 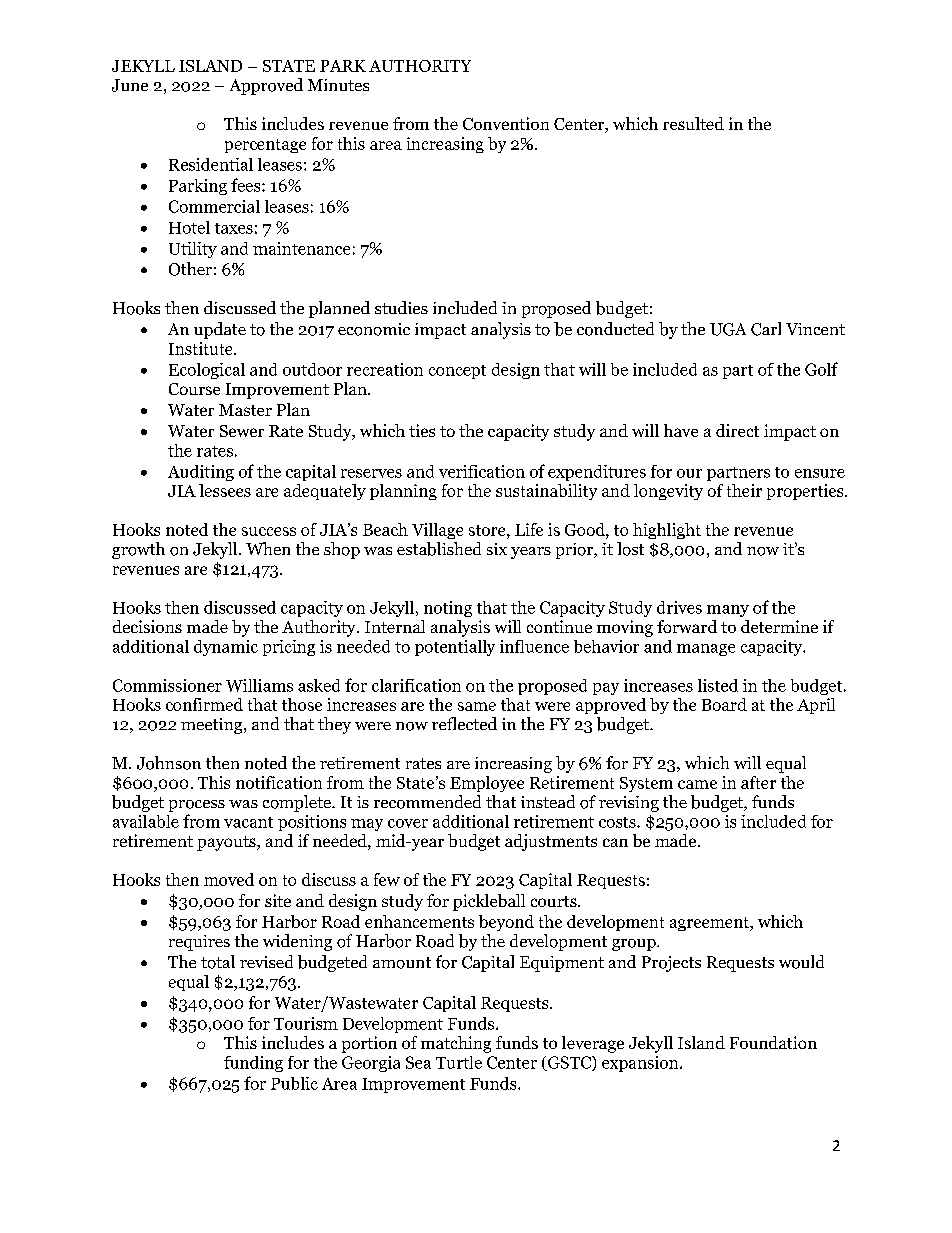 What do you see at coordinates (693, 123) in the image?
I see `resulted` at bounding box center [693, 123].
